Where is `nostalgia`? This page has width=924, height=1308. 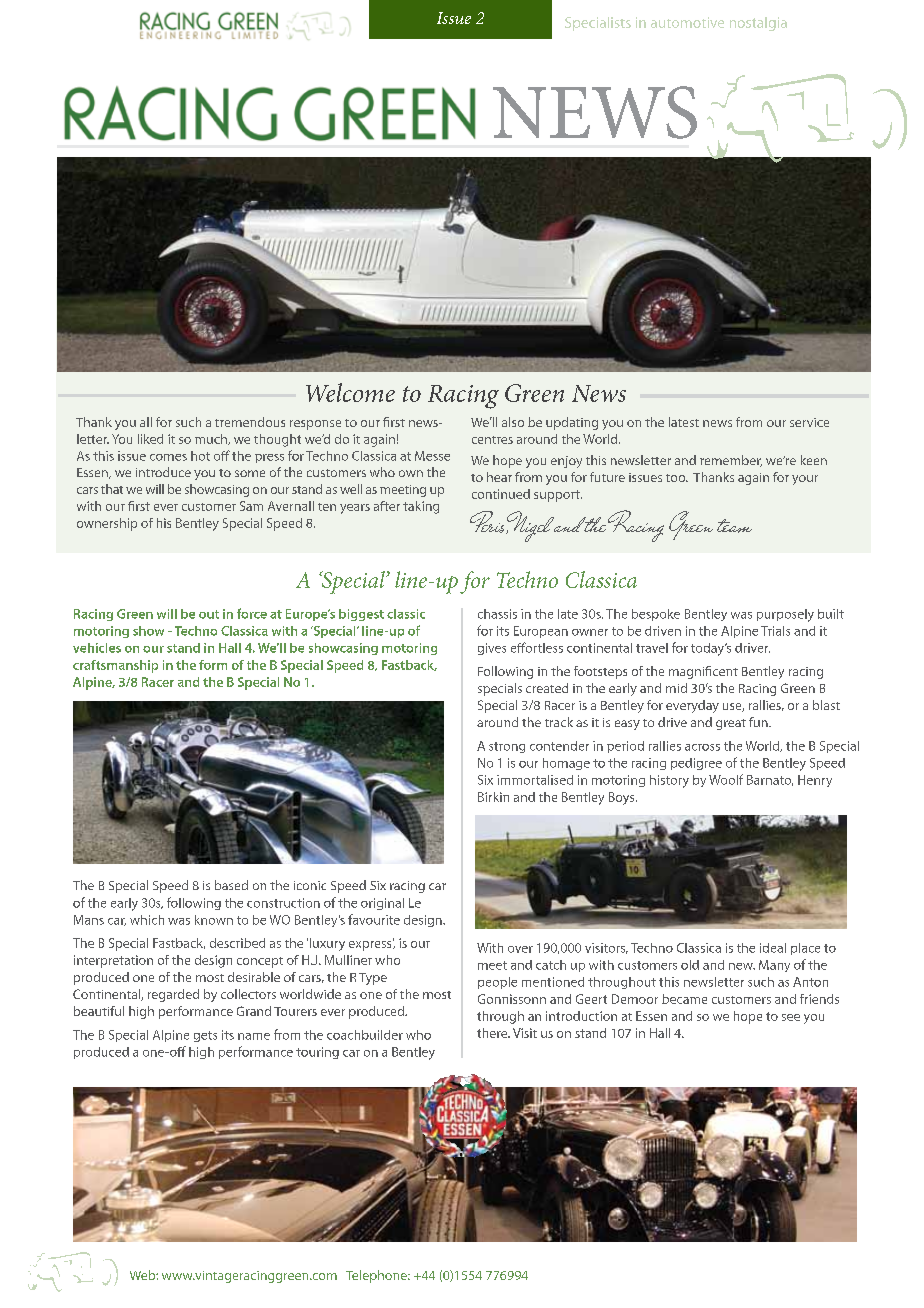 nostalgia is located at coordinates (758, 24).
